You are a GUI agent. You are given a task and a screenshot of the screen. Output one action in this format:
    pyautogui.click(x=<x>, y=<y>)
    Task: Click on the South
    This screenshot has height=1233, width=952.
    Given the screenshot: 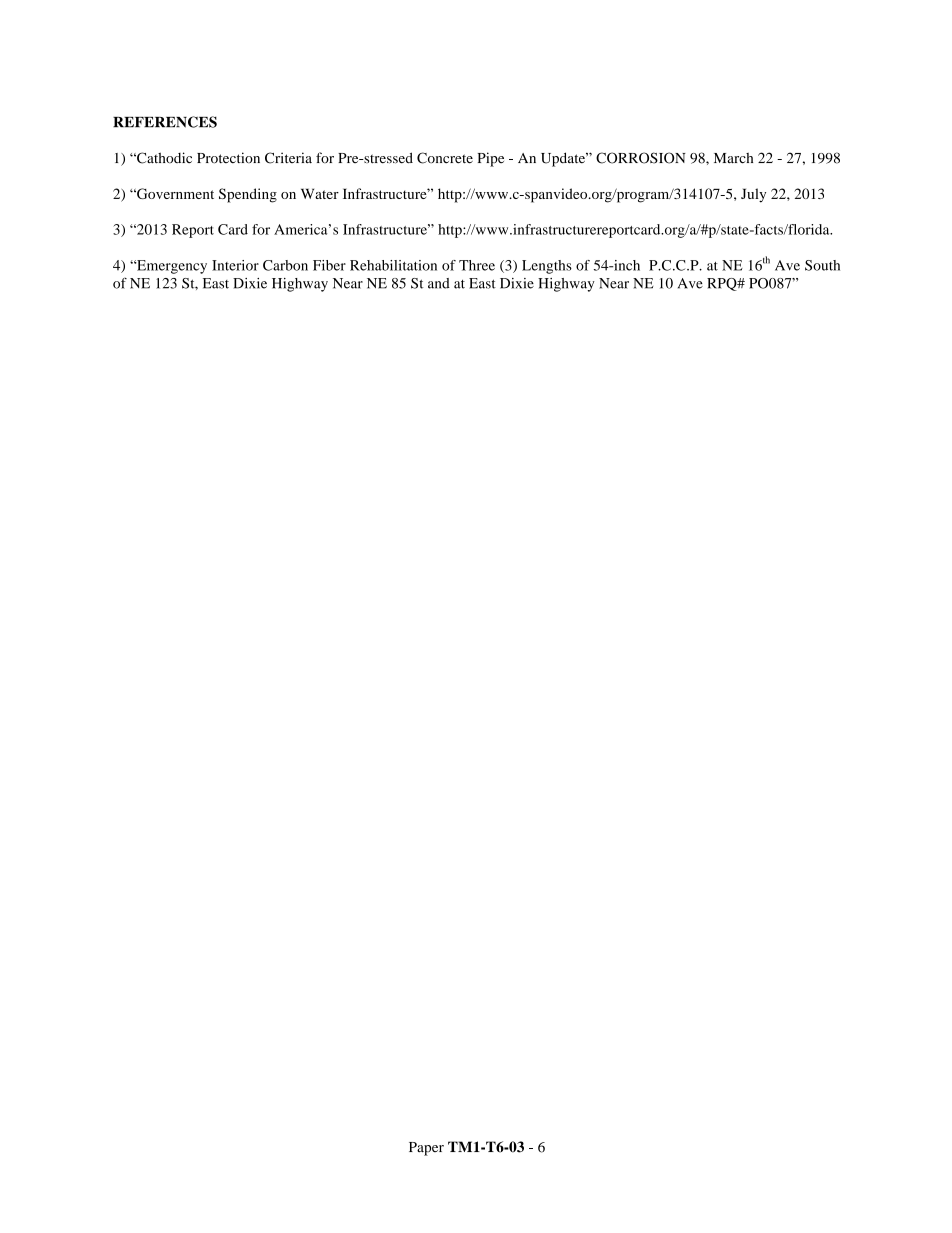 What is the action you would take?
    pyautogui.click(x=822, y=265)
